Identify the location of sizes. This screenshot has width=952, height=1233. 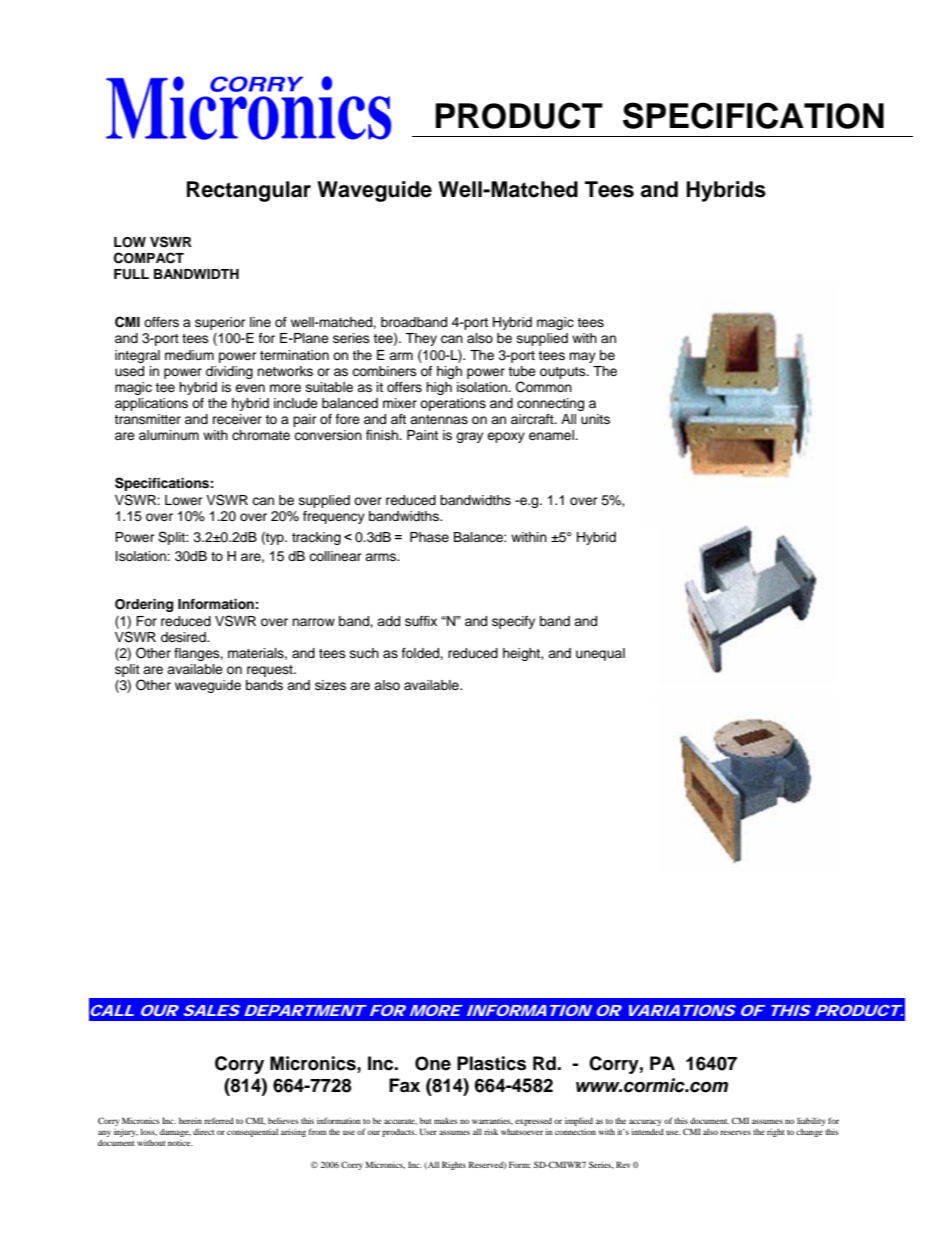
(330, 685).
